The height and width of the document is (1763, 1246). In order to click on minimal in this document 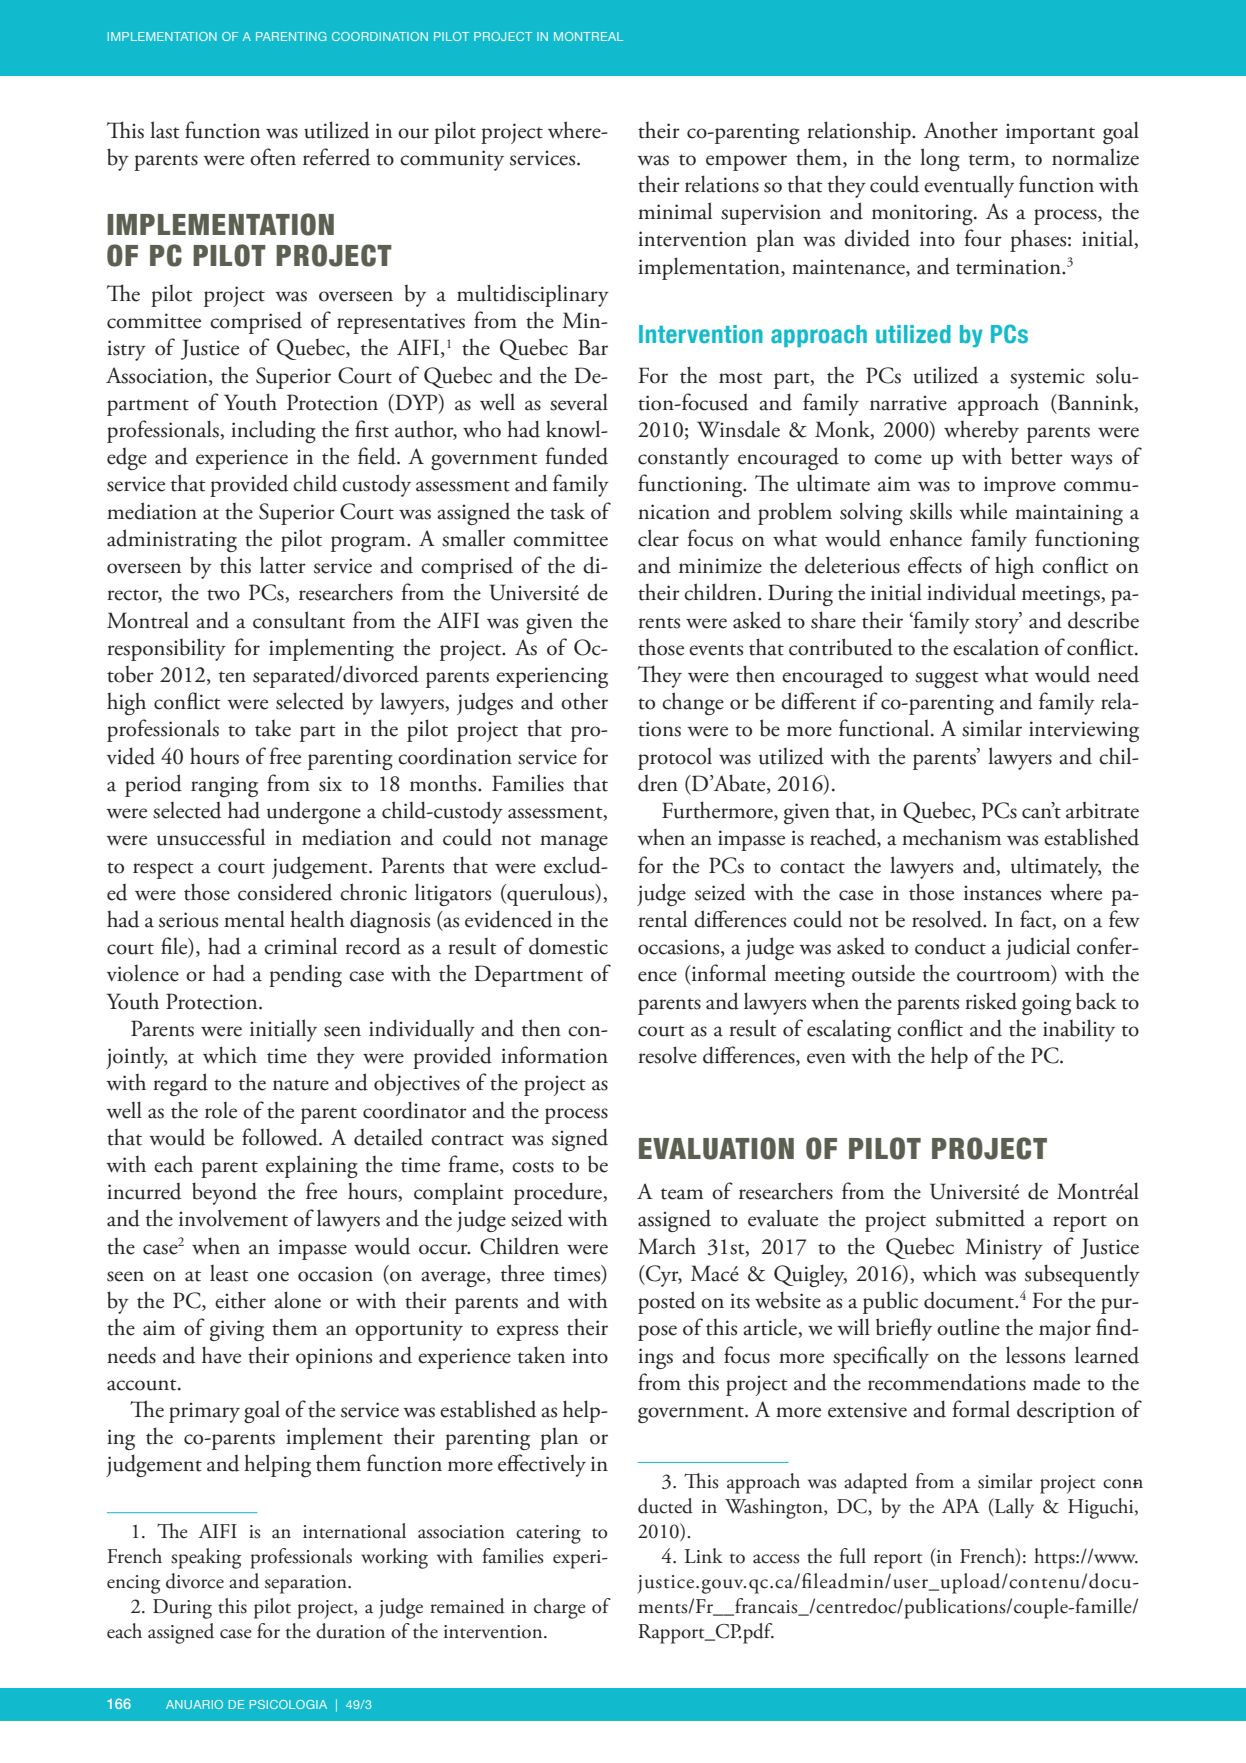, I will do `click(675, 211)`.
